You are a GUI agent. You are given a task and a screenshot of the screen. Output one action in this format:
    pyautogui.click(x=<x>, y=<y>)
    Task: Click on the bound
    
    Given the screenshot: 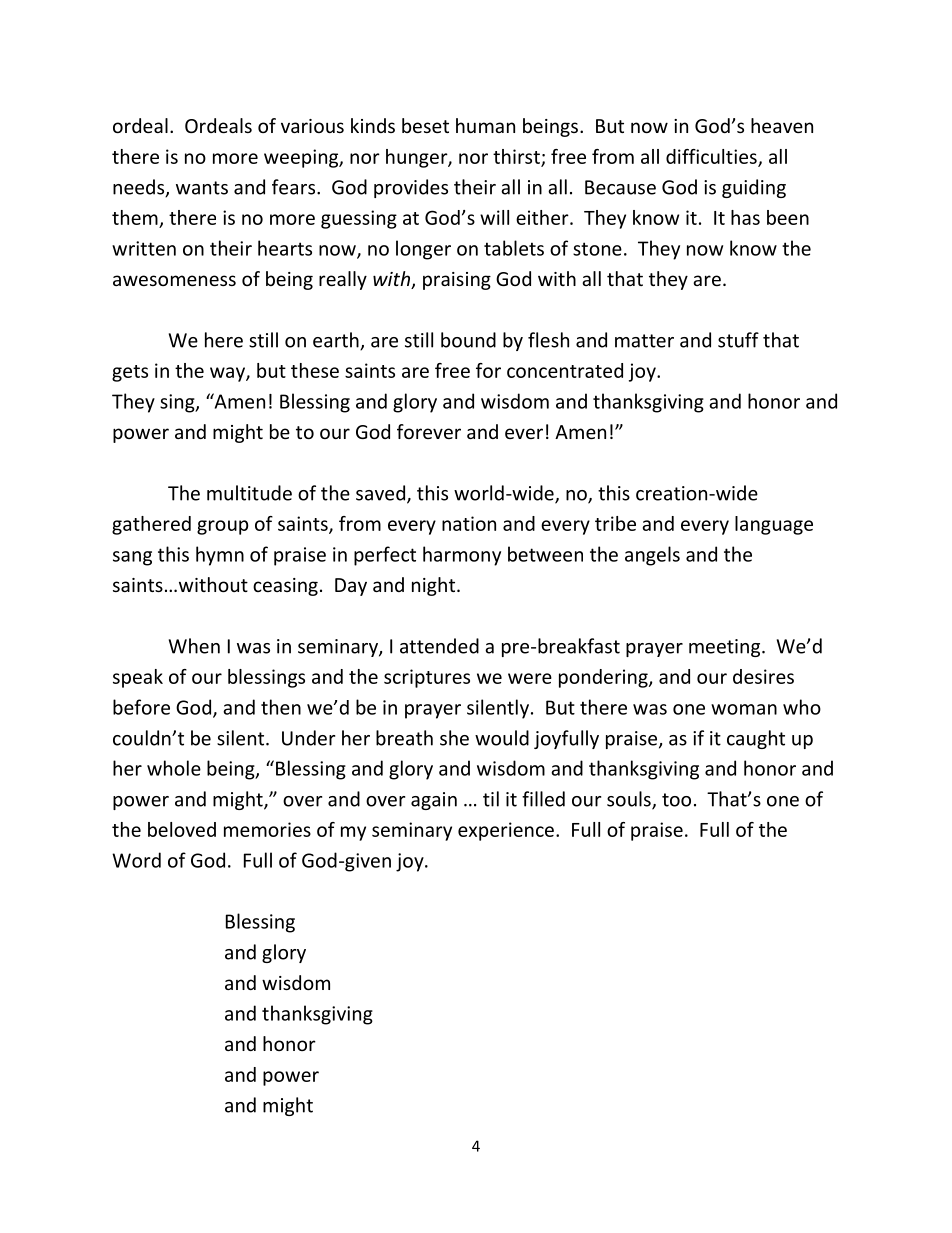 What is the action you would take?
    pyautogui.click(x=468, y=340)
